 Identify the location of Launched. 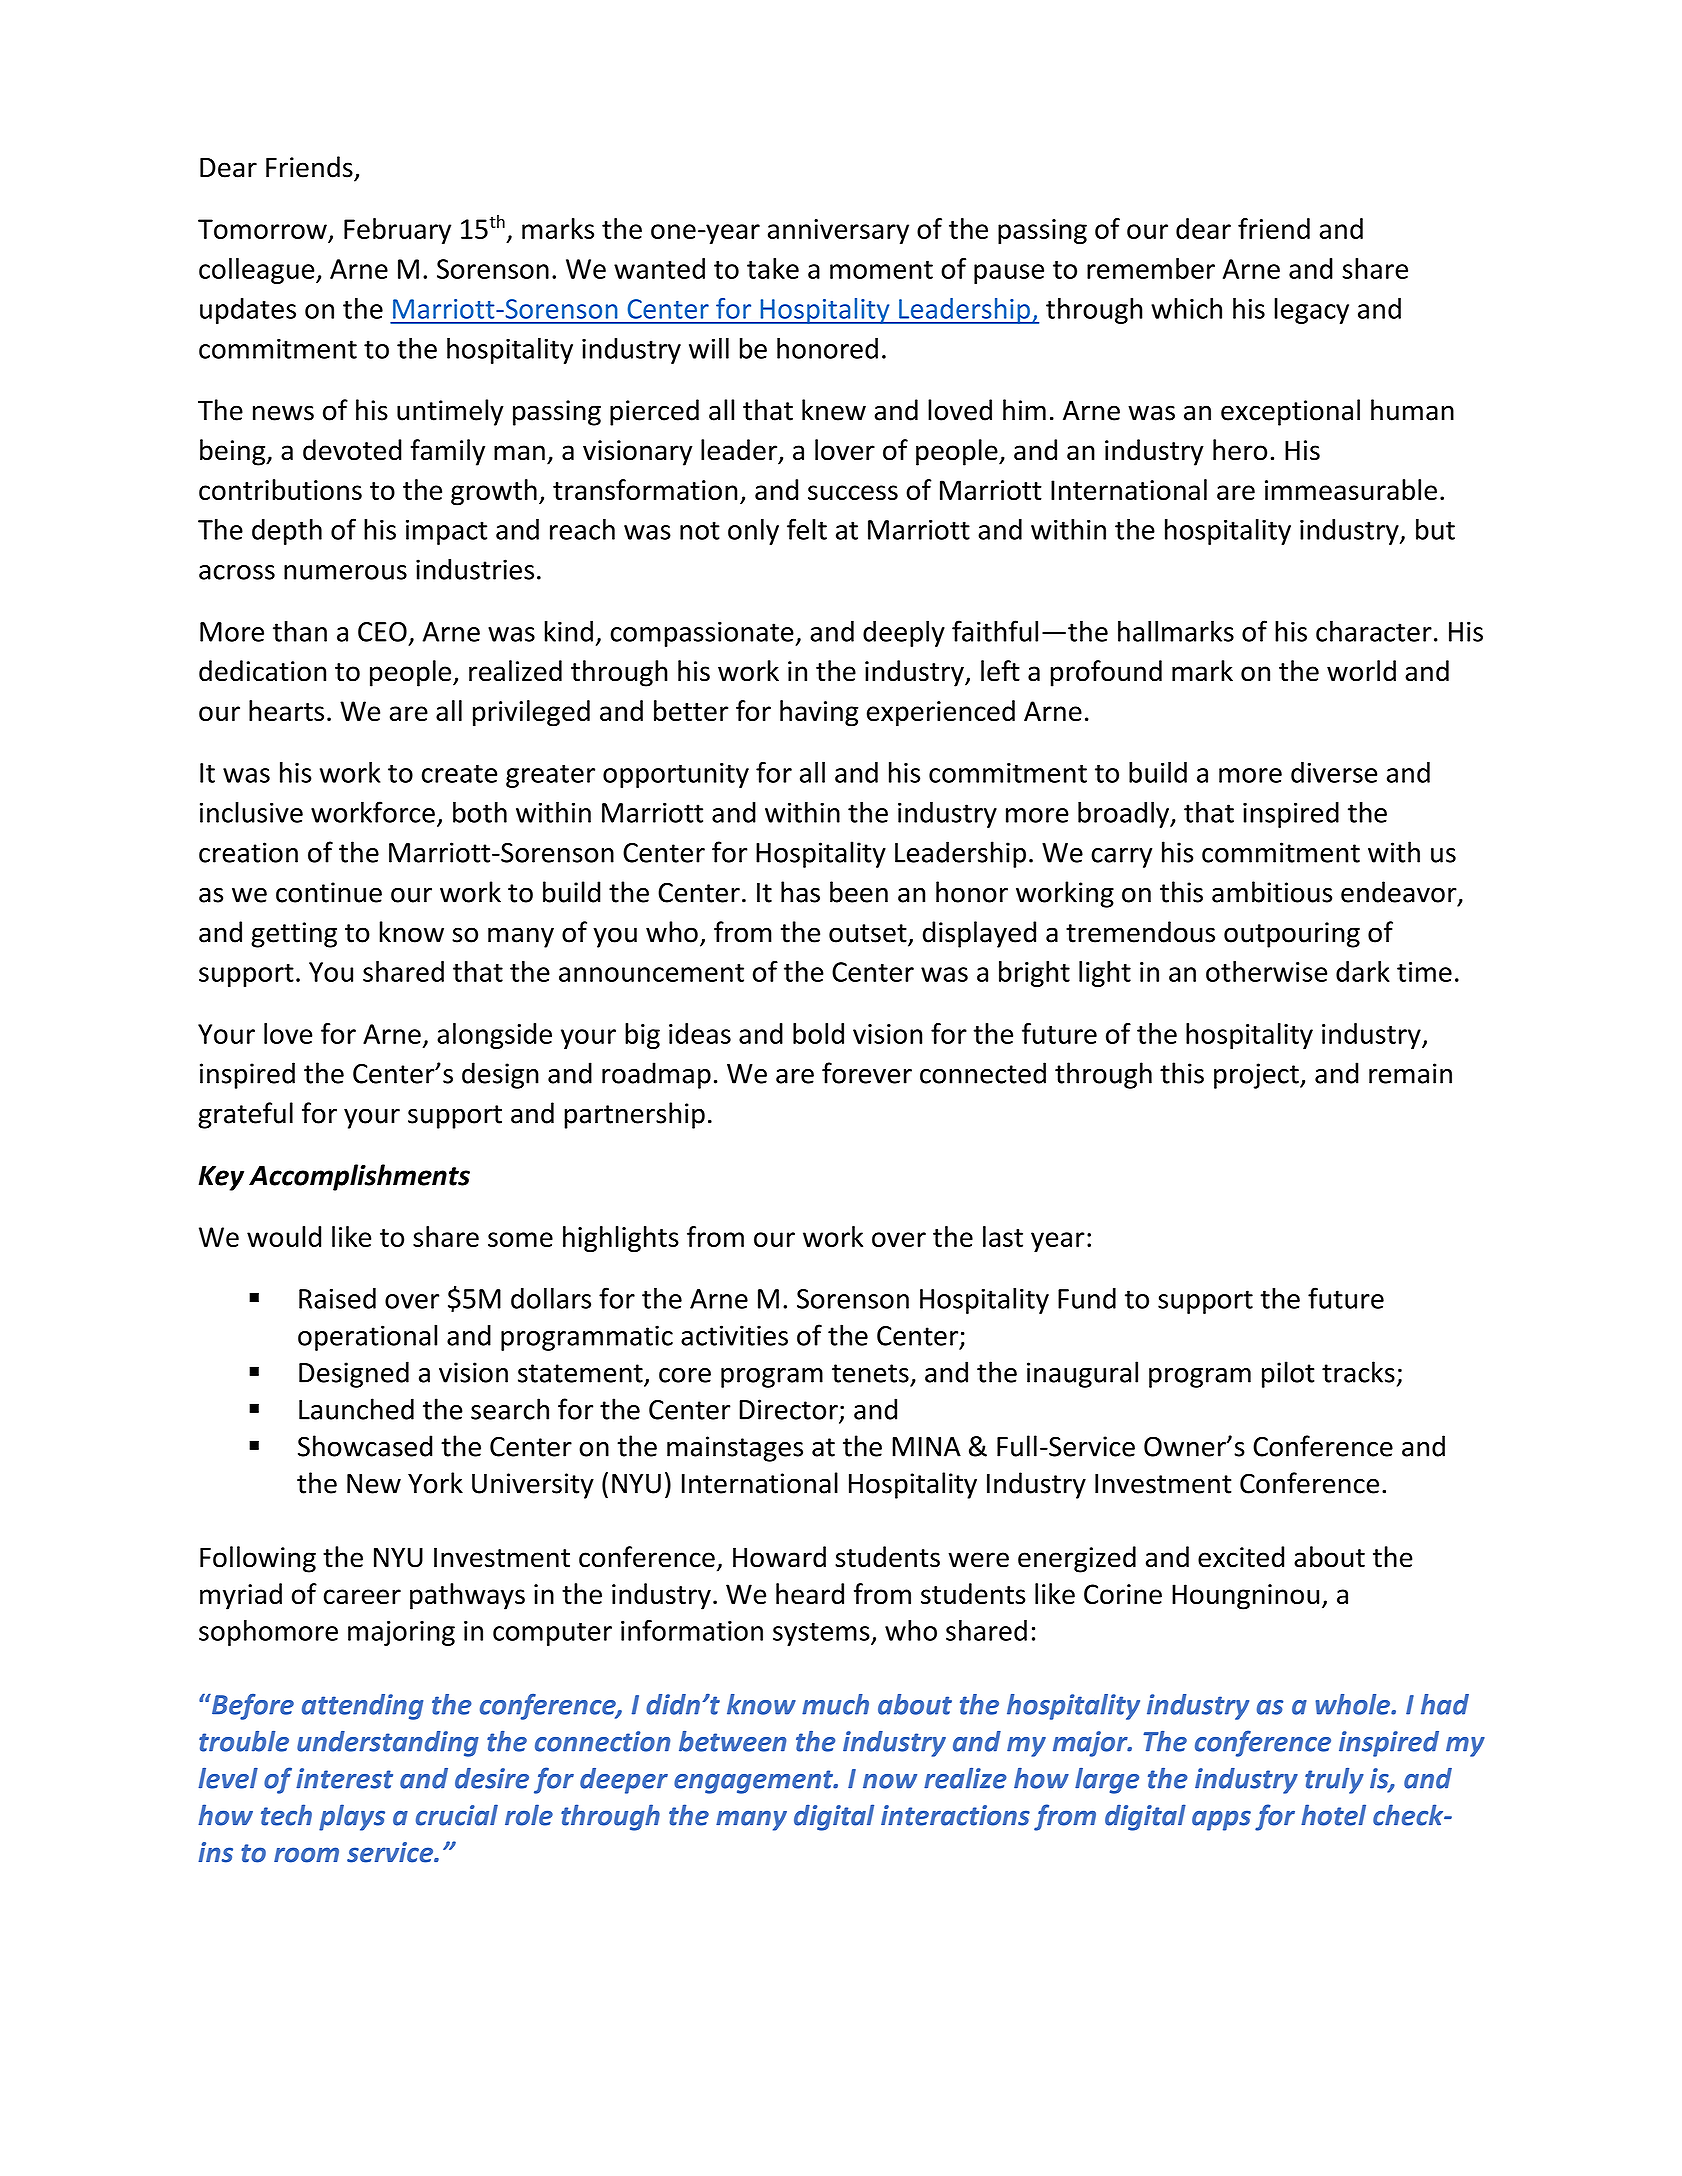
(356, 1409).
